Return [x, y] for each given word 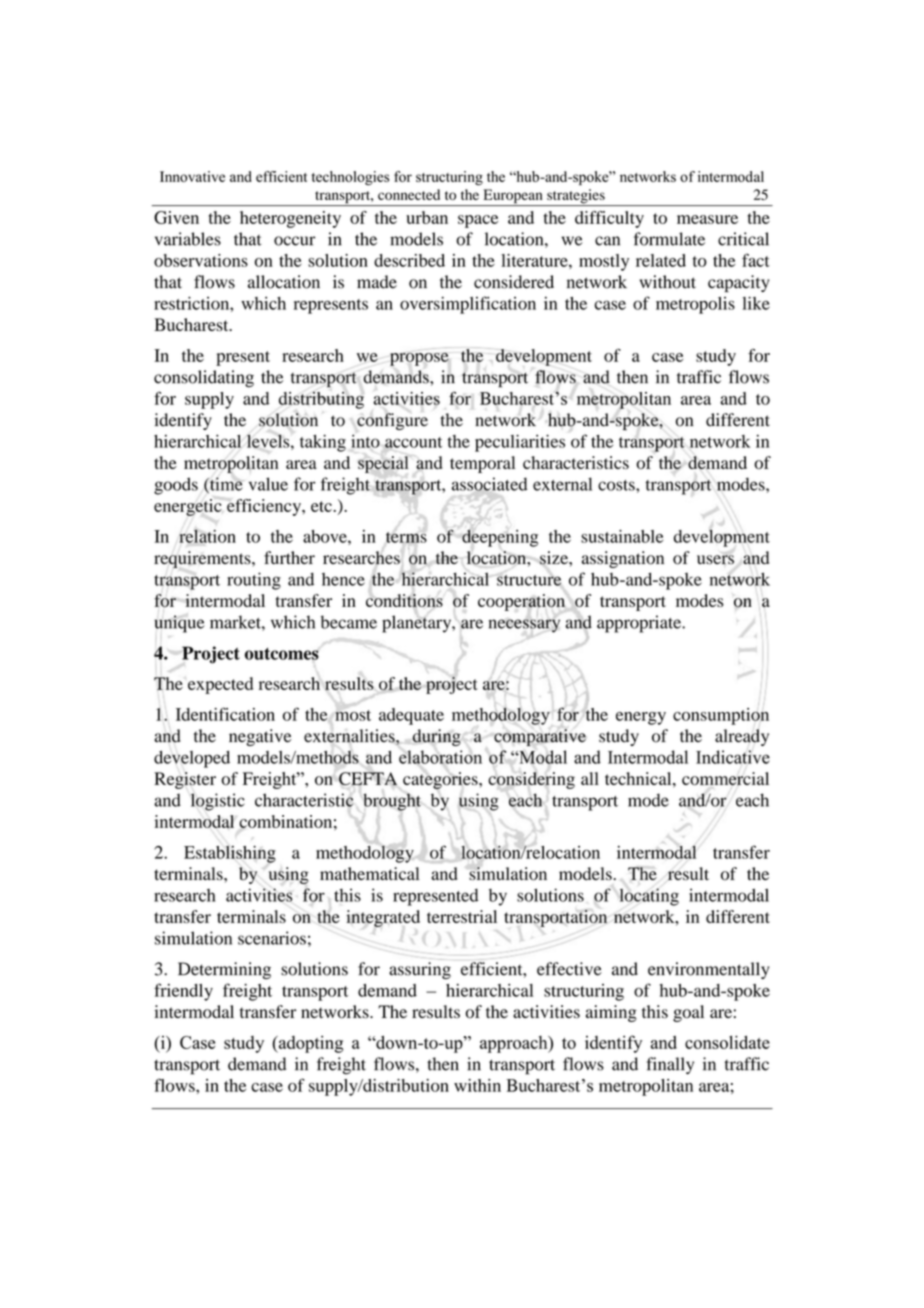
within [477, 1085]
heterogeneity [290, 219]
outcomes [282, 655]
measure [707, 219]
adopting [309, 1044]
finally [670, 1065]
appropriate [640, 624]
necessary [524, 625]
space [478, 221]
